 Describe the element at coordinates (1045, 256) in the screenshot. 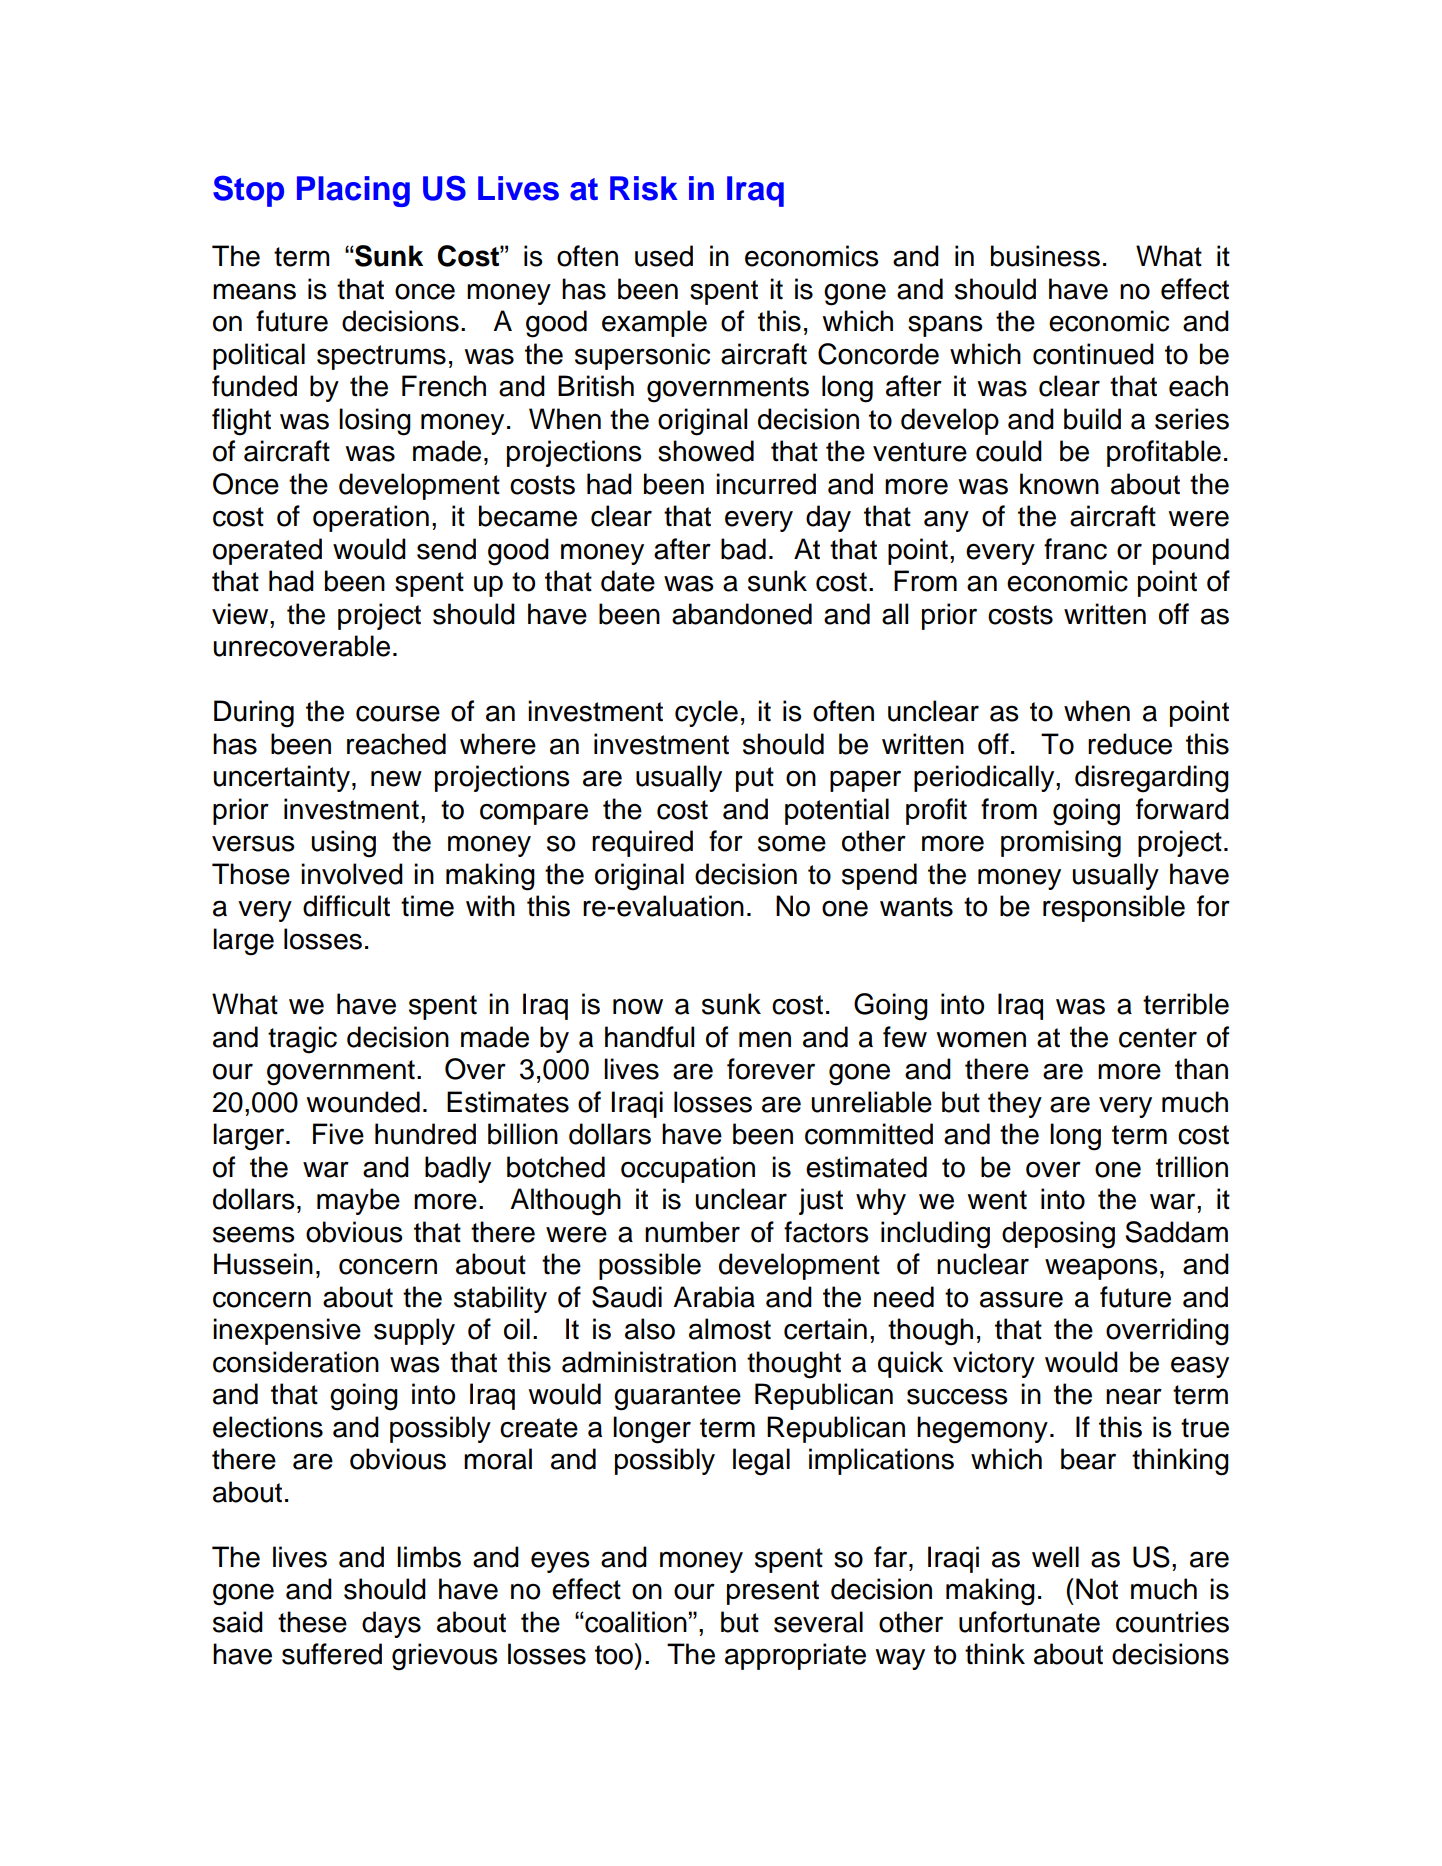

I see `business` at that location.
